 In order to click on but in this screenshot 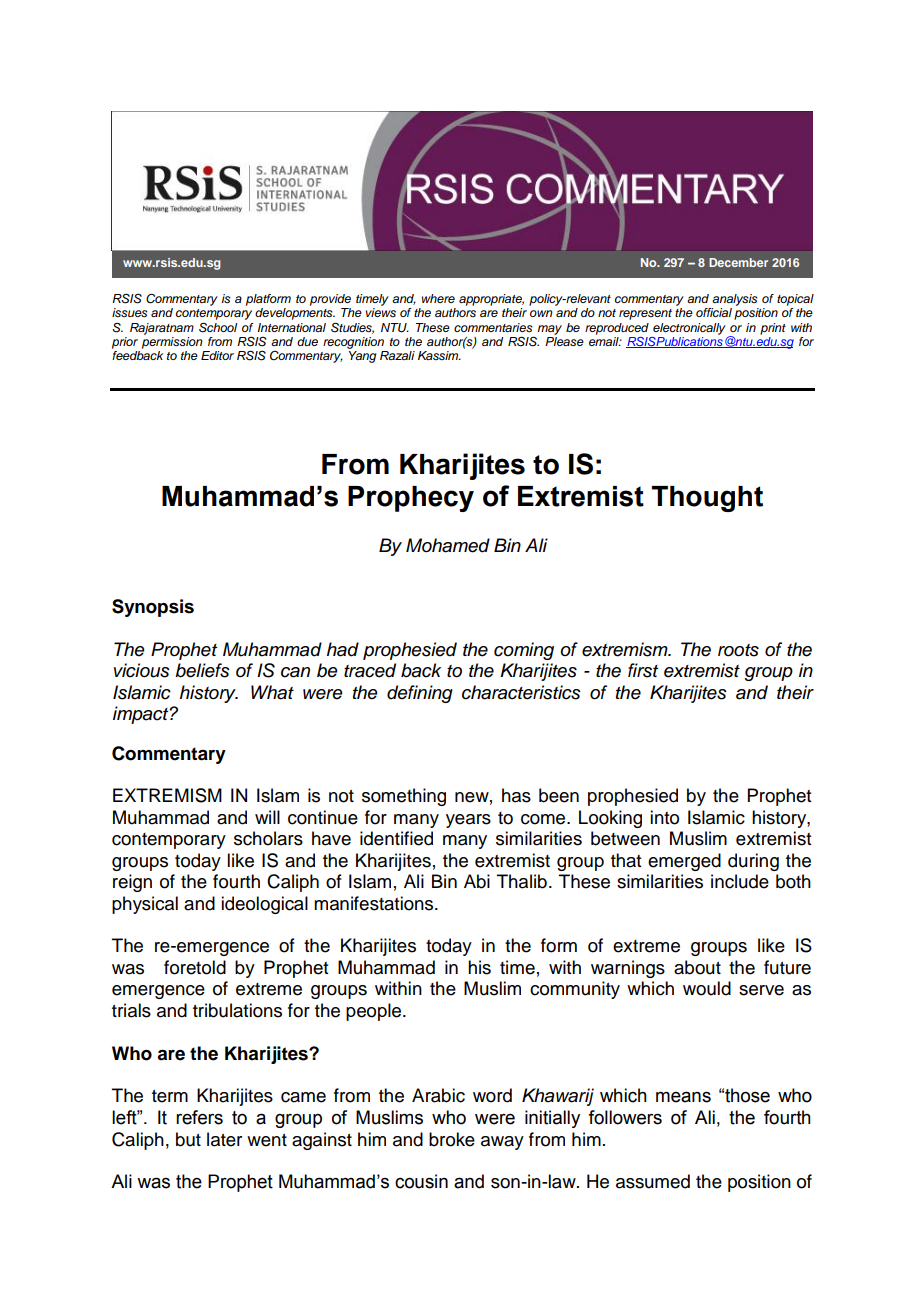, I will do `click(188, 1139)`.
